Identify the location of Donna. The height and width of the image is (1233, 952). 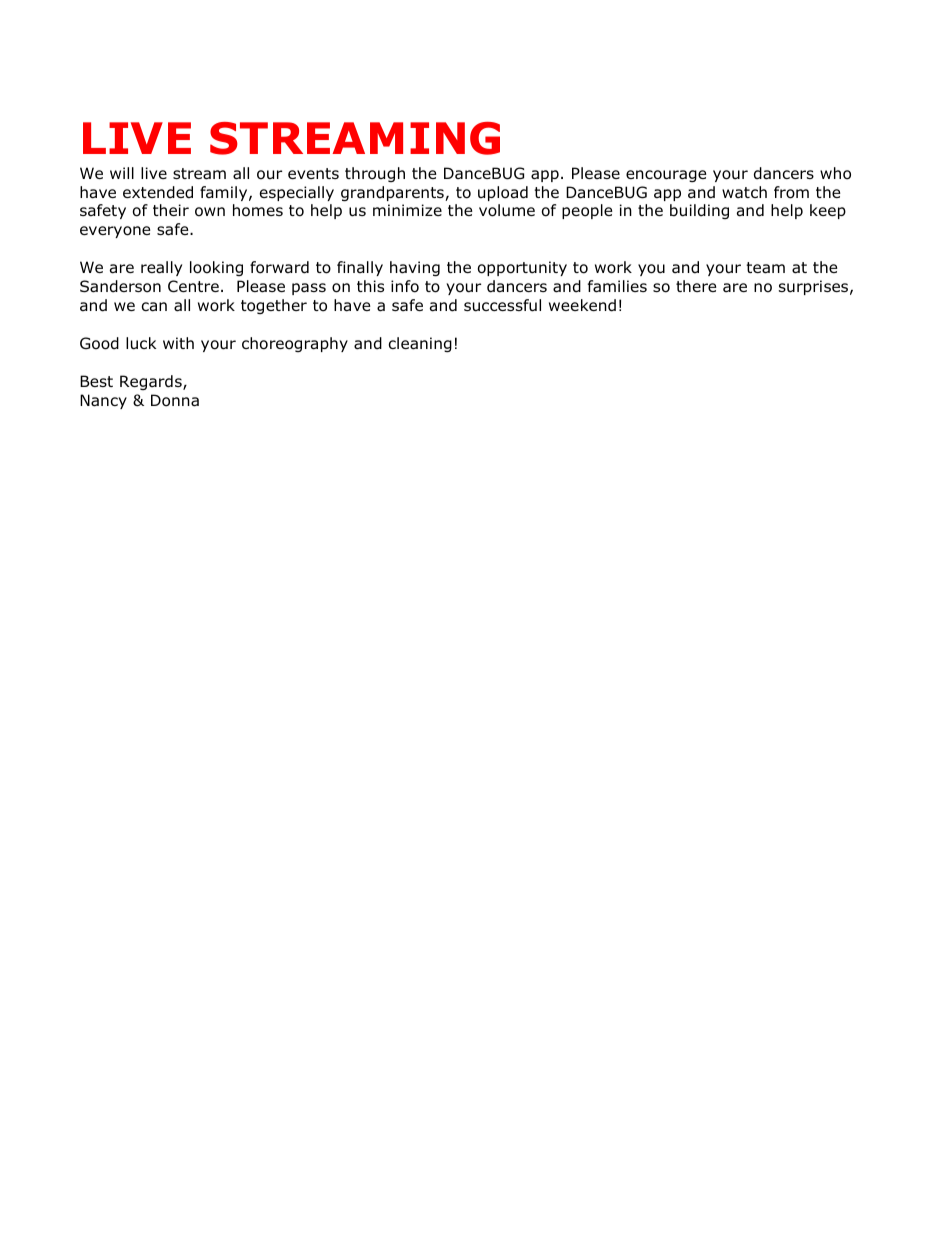
(175, 400).
